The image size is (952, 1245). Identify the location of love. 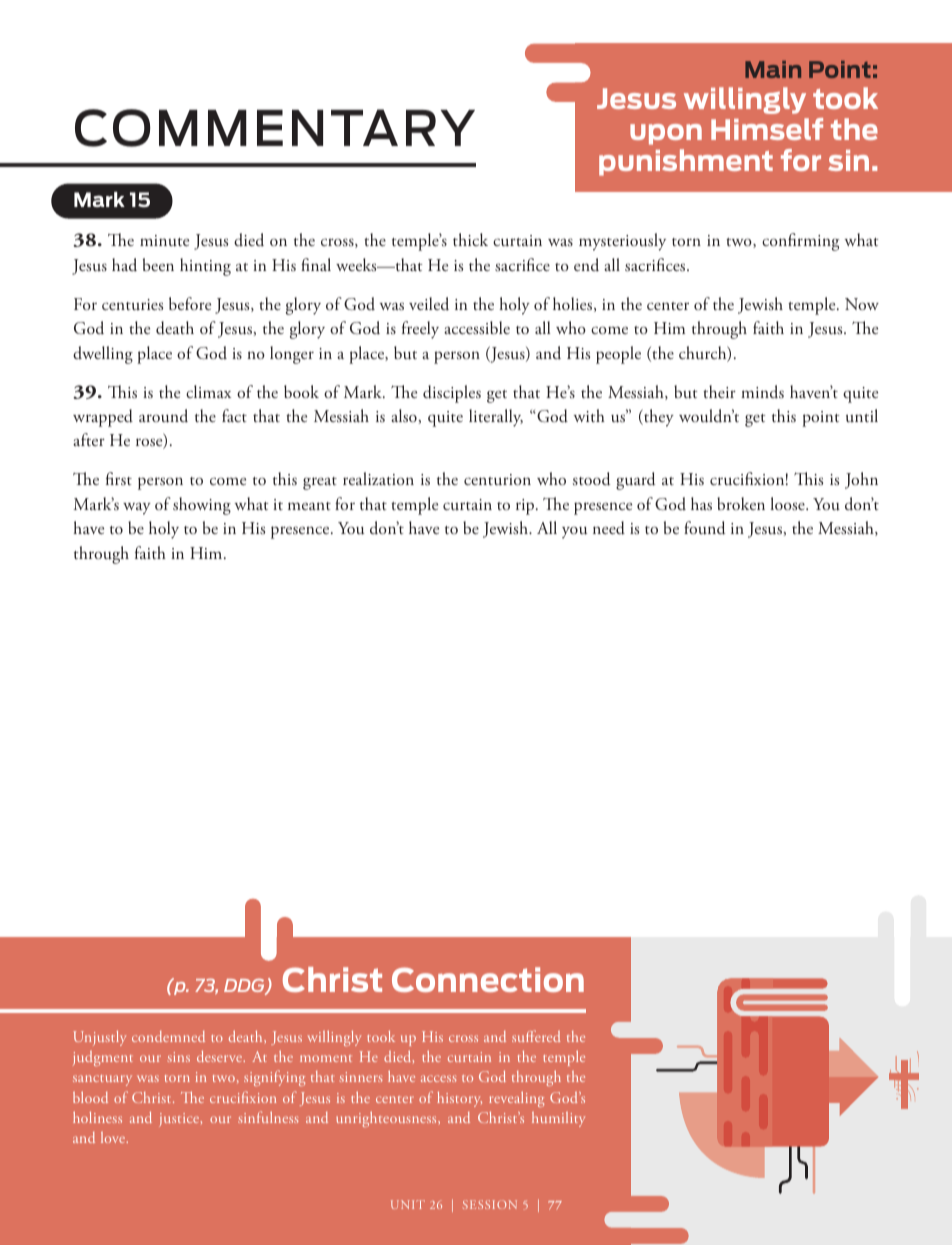
(114, 1137).
